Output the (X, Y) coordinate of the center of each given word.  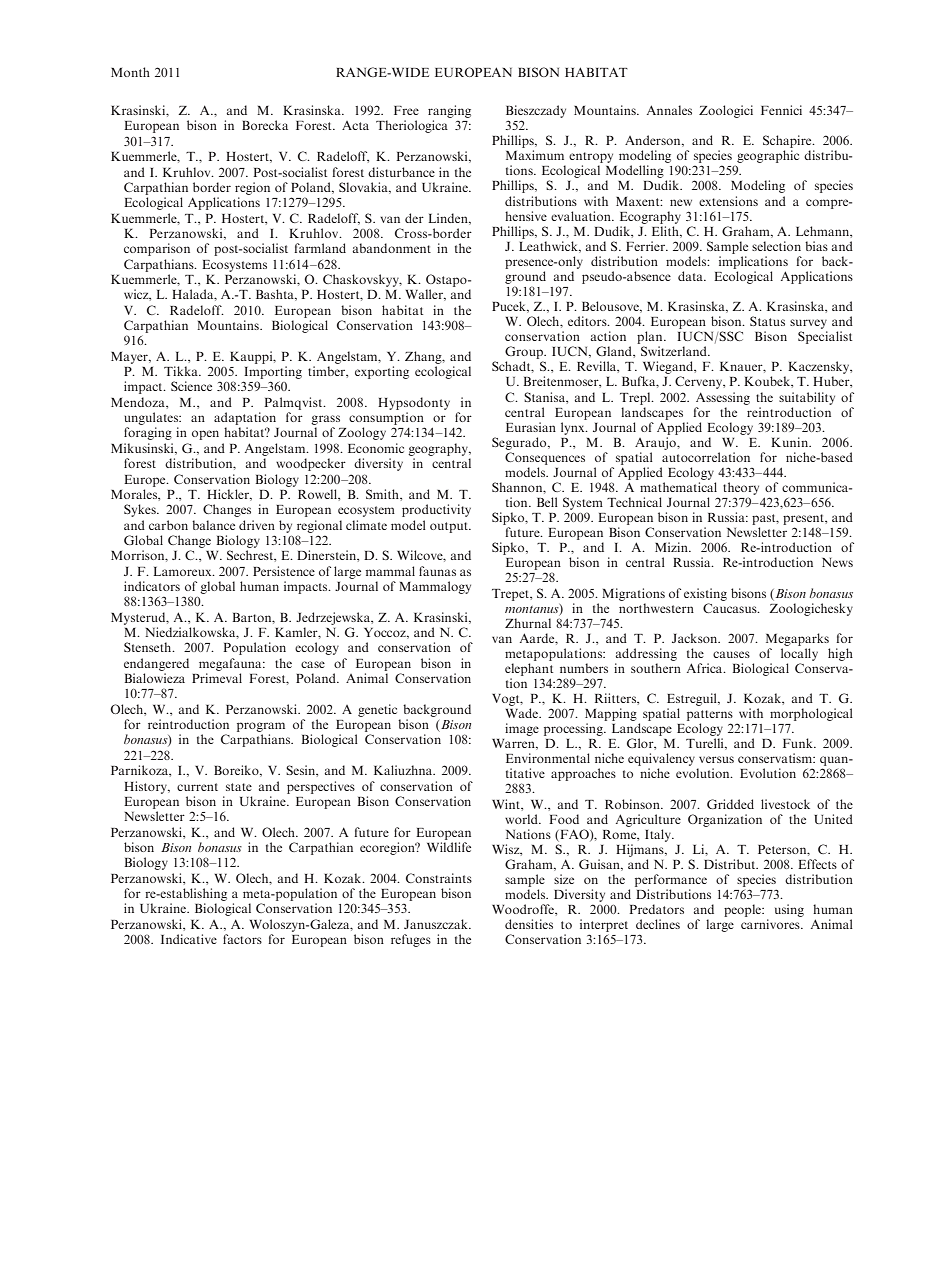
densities (529, 924)
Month (130, 72)
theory (741, 488)
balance (213, 525)
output (450, 527)
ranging (449, 111)
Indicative (189, 939)
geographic (767, 158)
